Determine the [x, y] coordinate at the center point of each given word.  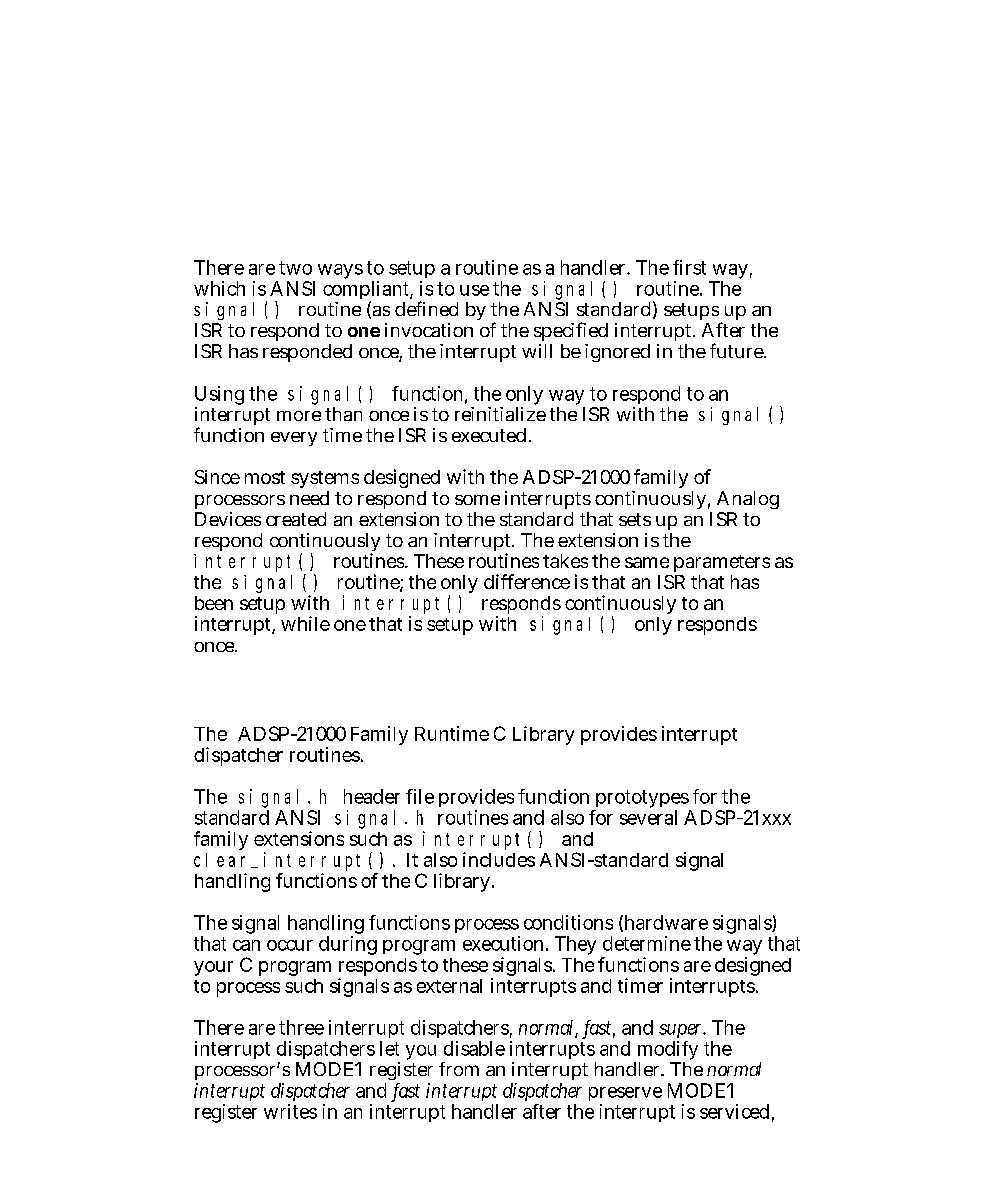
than [343, 414]
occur [290, 945]
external [449, 986]
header [372, 796]
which [219, 288]
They [575, 945]
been [214, 603]
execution [503, 943]
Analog [748, 502]
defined [426, 308]
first [689, 267]
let [389, 1048]
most [265, 477]
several [648, 817]
